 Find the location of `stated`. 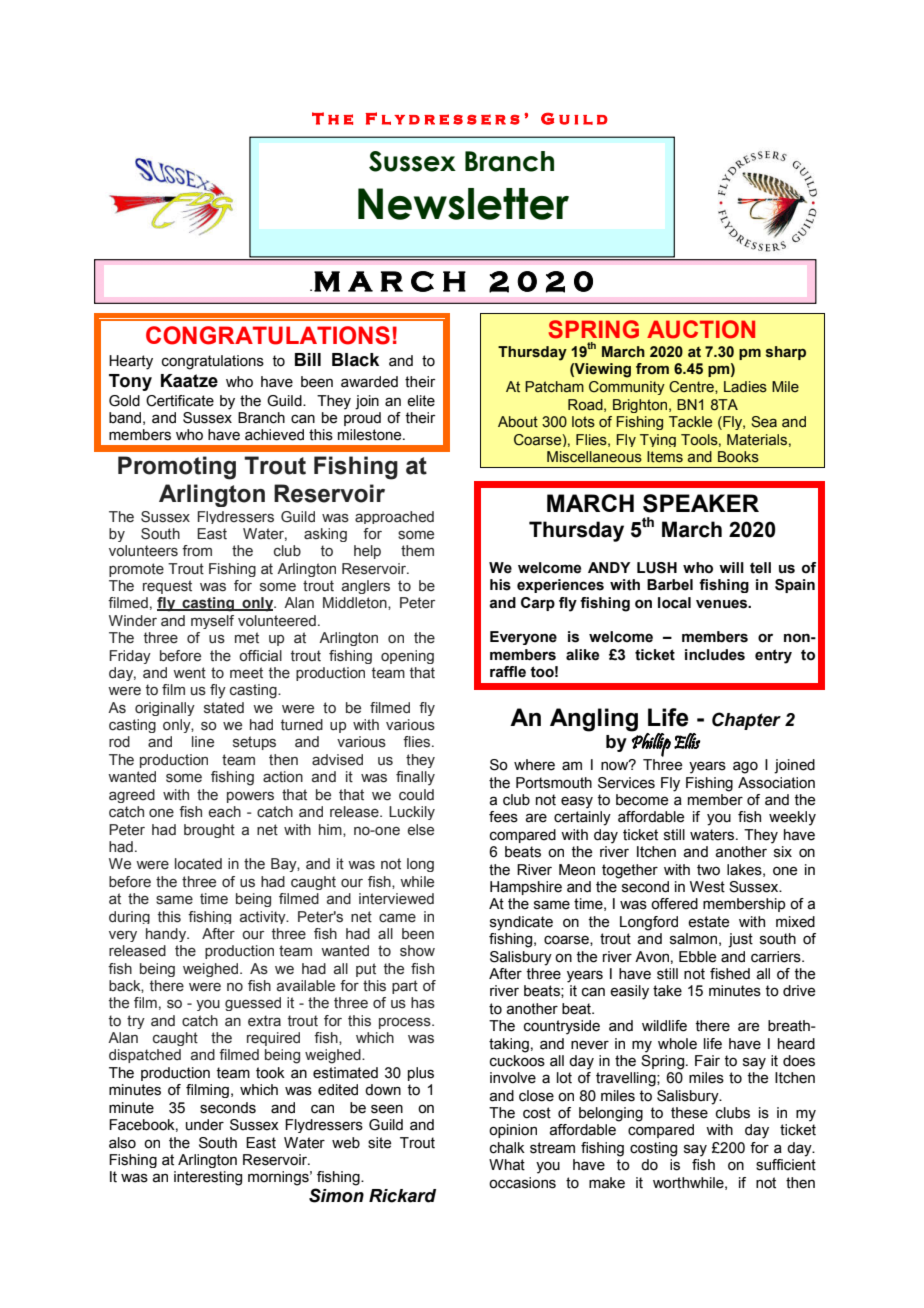

stated is located at coordinates (224, 708).
